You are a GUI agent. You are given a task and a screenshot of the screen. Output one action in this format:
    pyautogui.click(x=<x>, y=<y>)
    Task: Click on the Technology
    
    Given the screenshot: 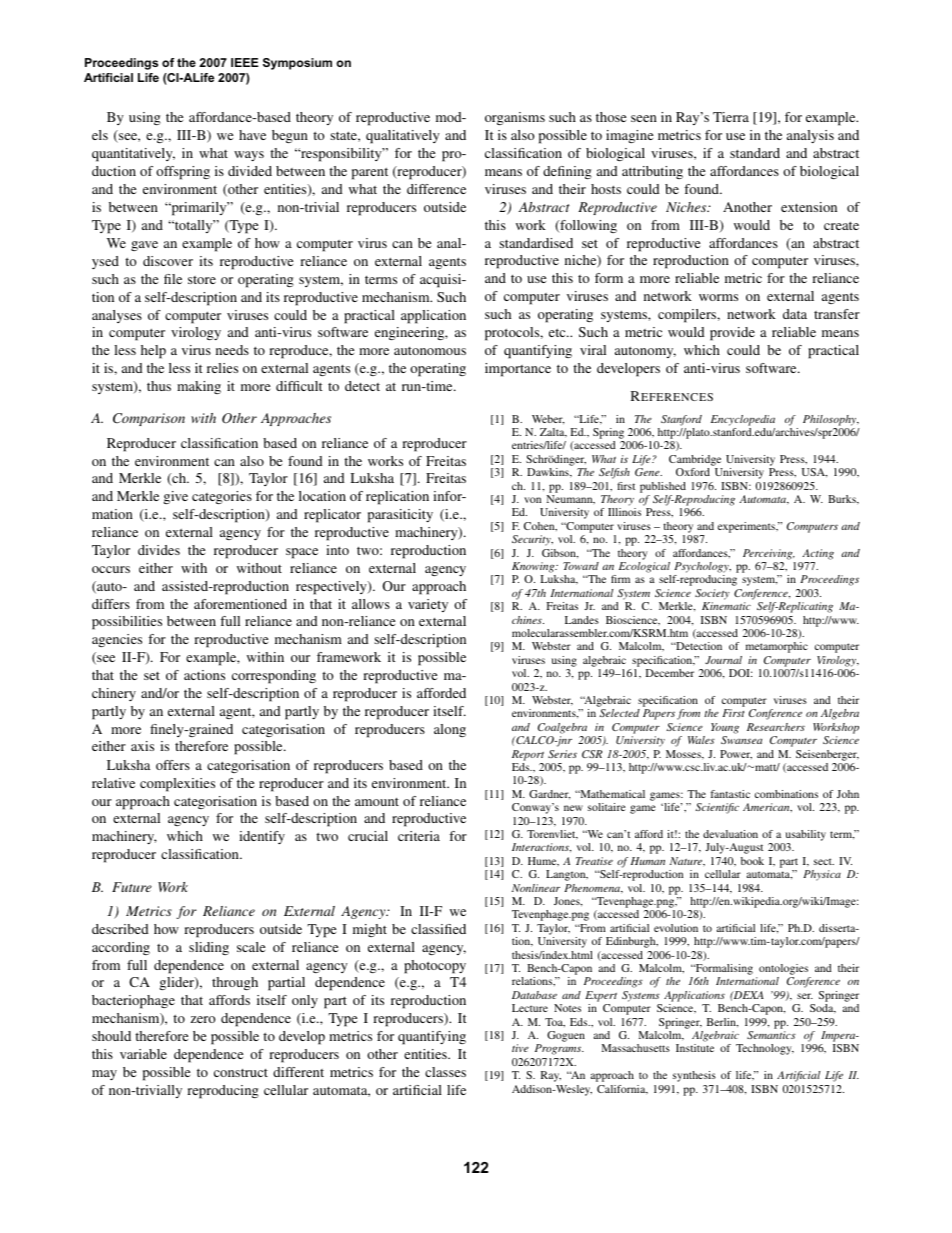 What is the action you would take?
    pyautogui.click(x=765, y=1049)
